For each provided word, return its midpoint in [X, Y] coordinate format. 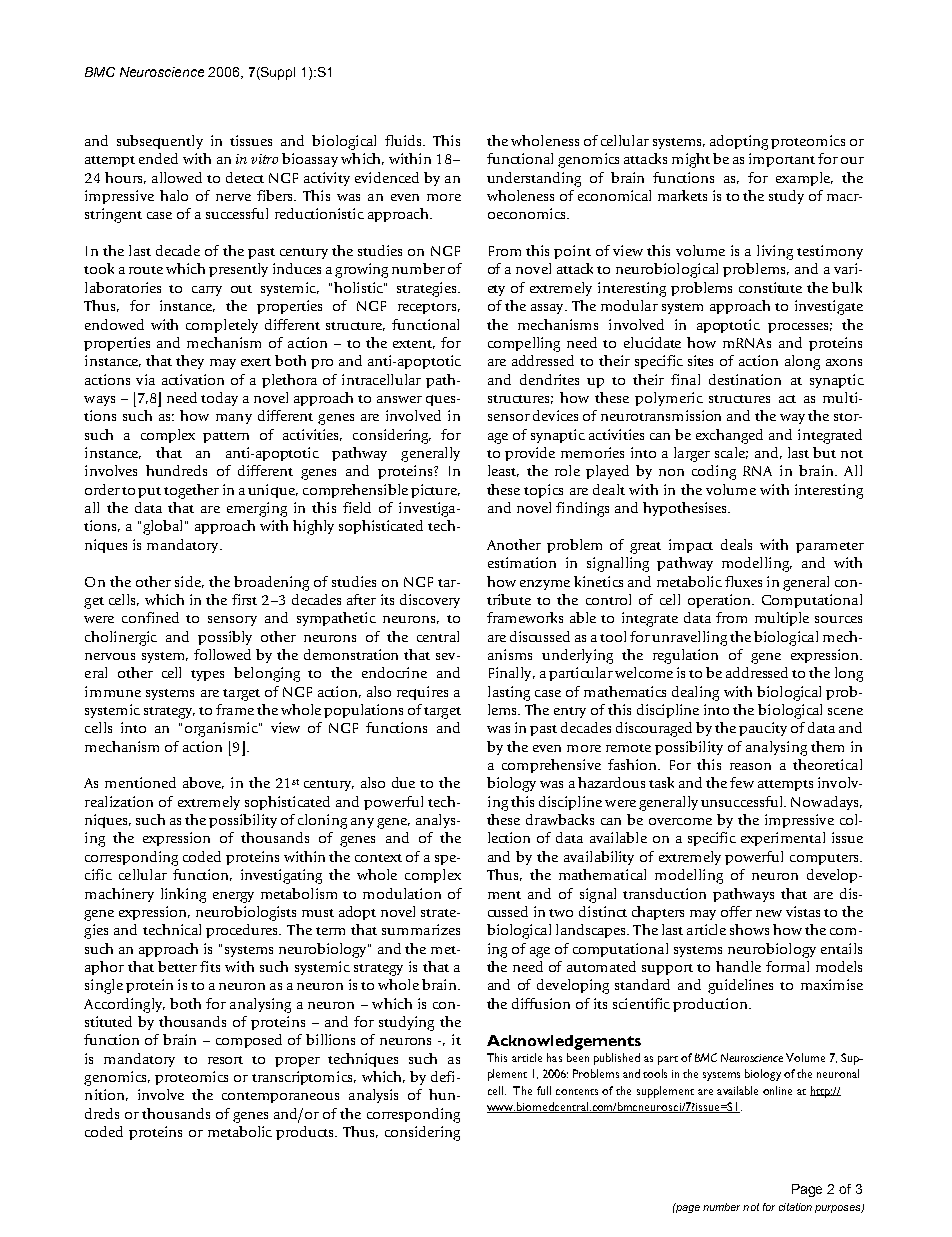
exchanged [729, 436]
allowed [177, 177]
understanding [534, 179]
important [782, 160]
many [234, 419]
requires [422, 693]
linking [183, 895]
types [207, 675]
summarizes [421, 929]
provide [530, 454]
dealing [695, 693]
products [306, 1133]
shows [749, 929]
